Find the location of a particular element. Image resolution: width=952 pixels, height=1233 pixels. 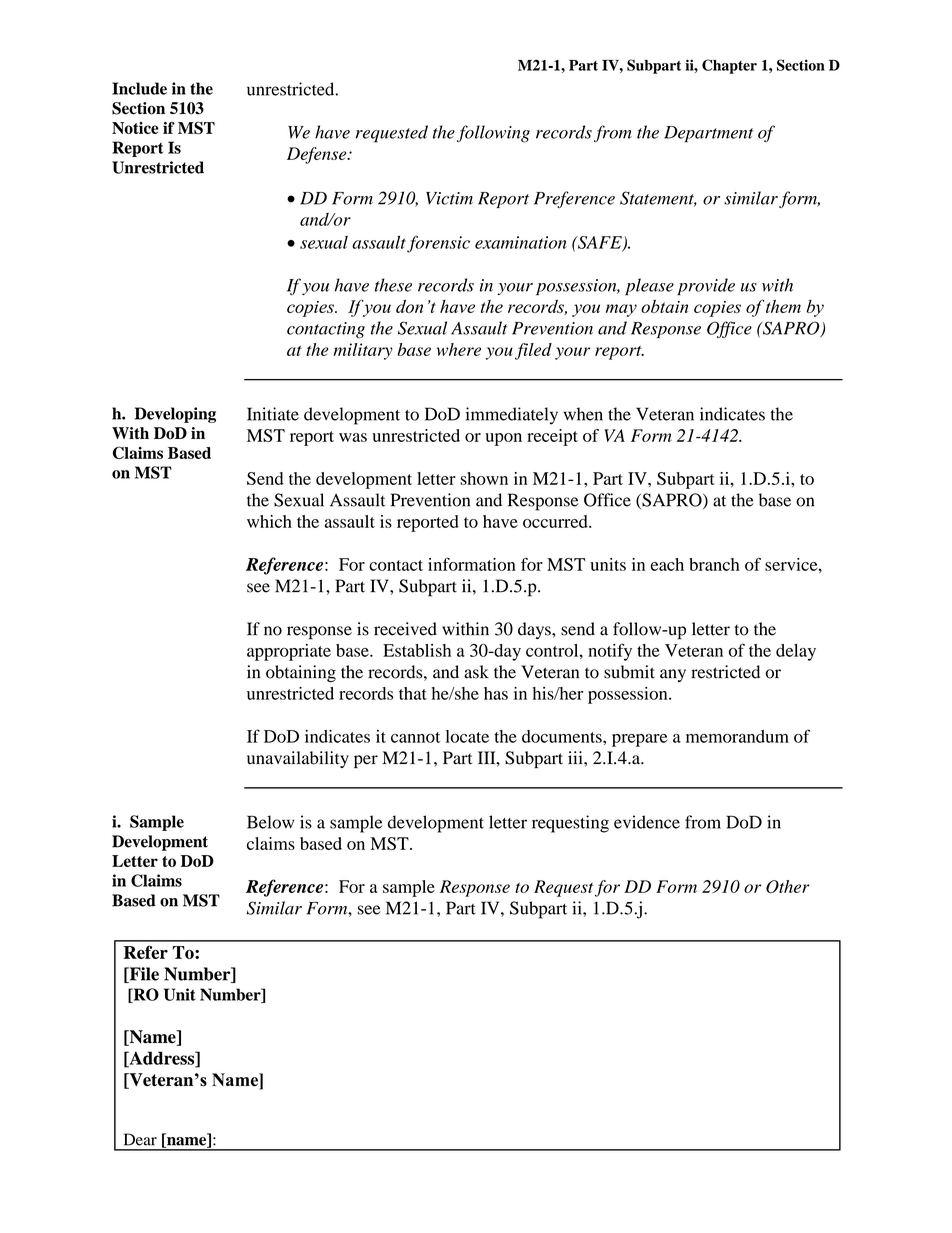

Dear is located at coordinates (140, 1139).
